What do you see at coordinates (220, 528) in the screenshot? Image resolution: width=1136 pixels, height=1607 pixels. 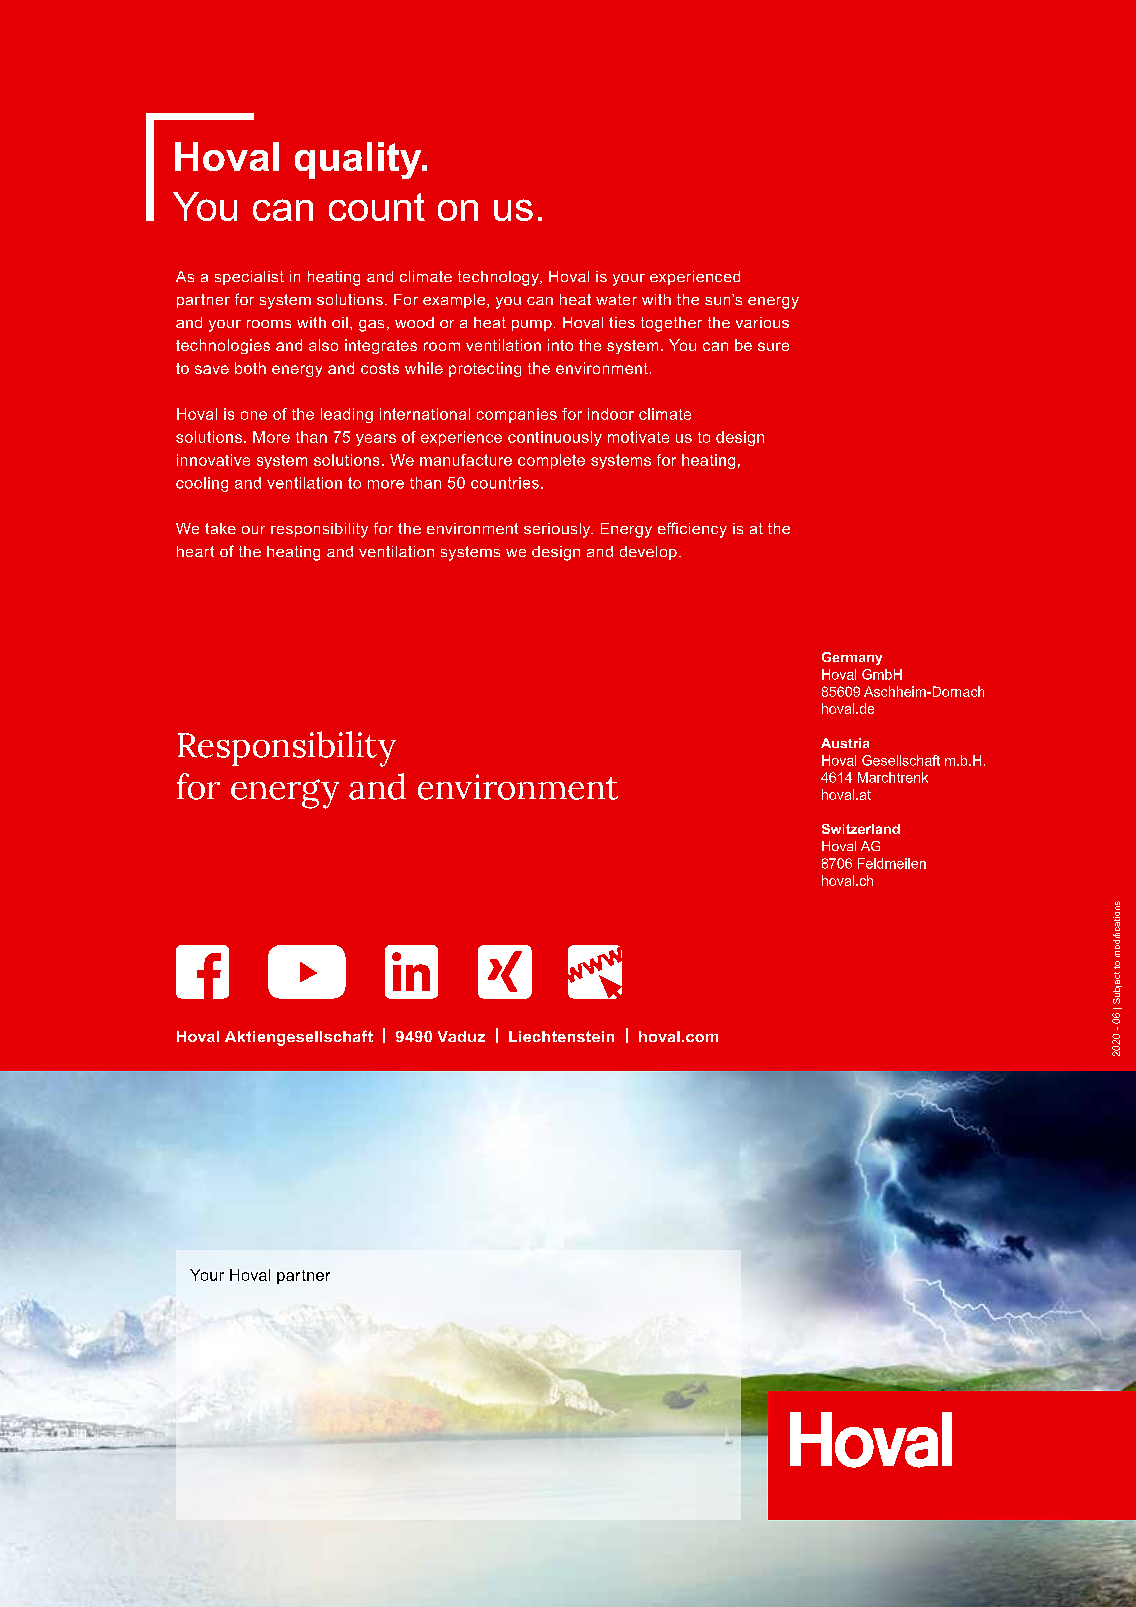 I see `take` at bounding box center [220, 528].
